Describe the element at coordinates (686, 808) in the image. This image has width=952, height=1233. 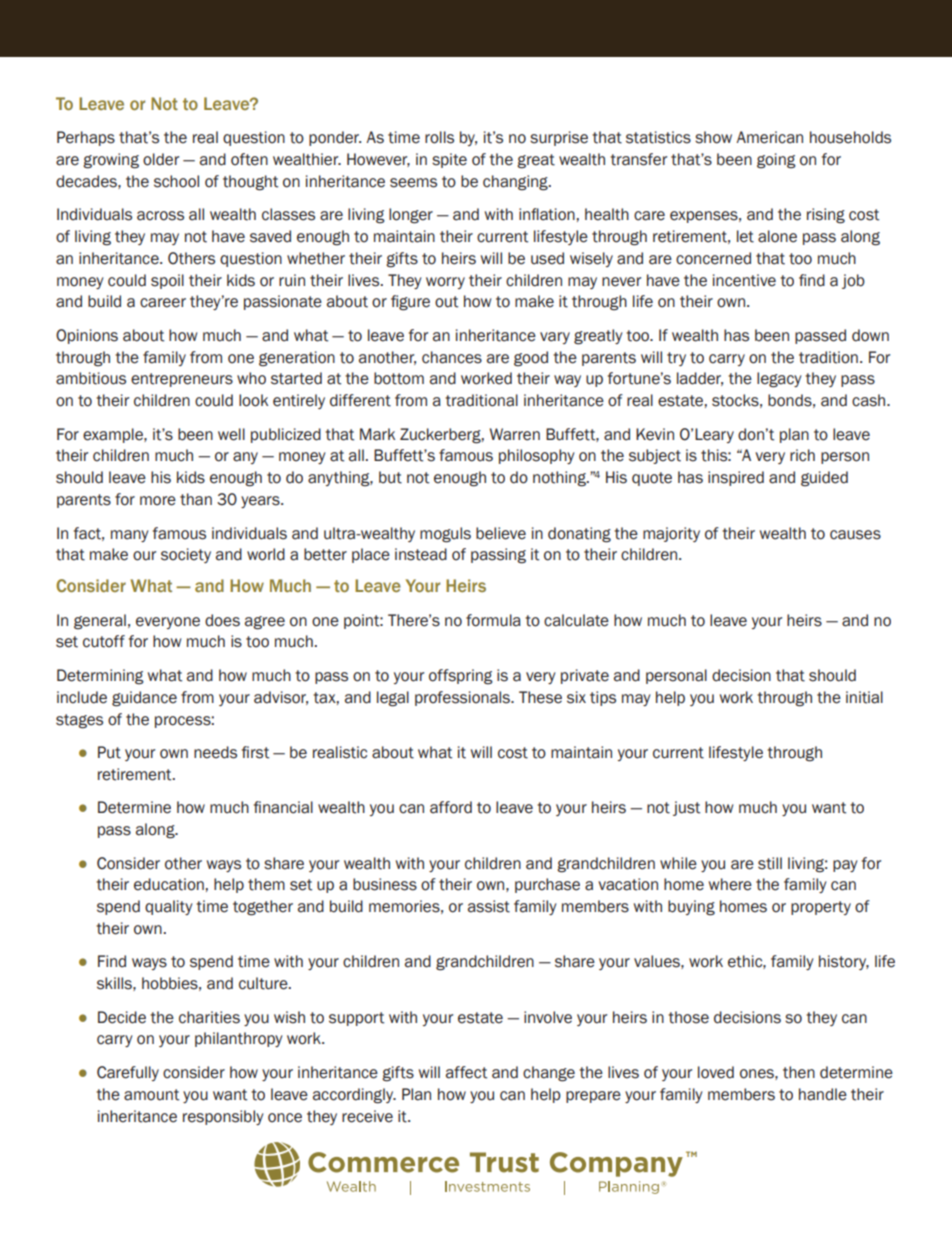
I see `just` at that location.
